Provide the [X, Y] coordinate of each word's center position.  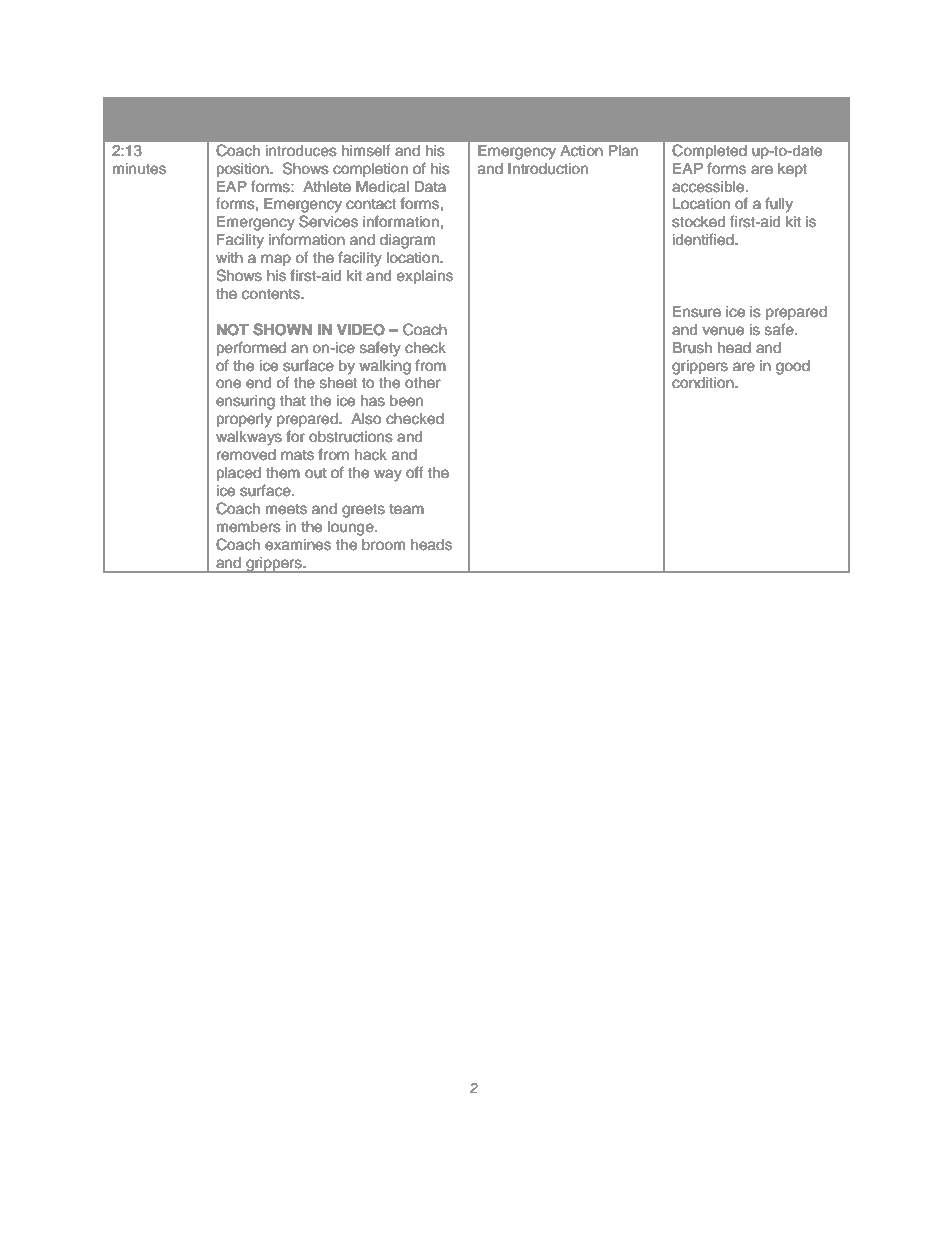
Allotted [155, 128]
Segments [566, 120]
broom [383, 545]
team [406, 509]
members [249, 527]
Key [726, 120]
